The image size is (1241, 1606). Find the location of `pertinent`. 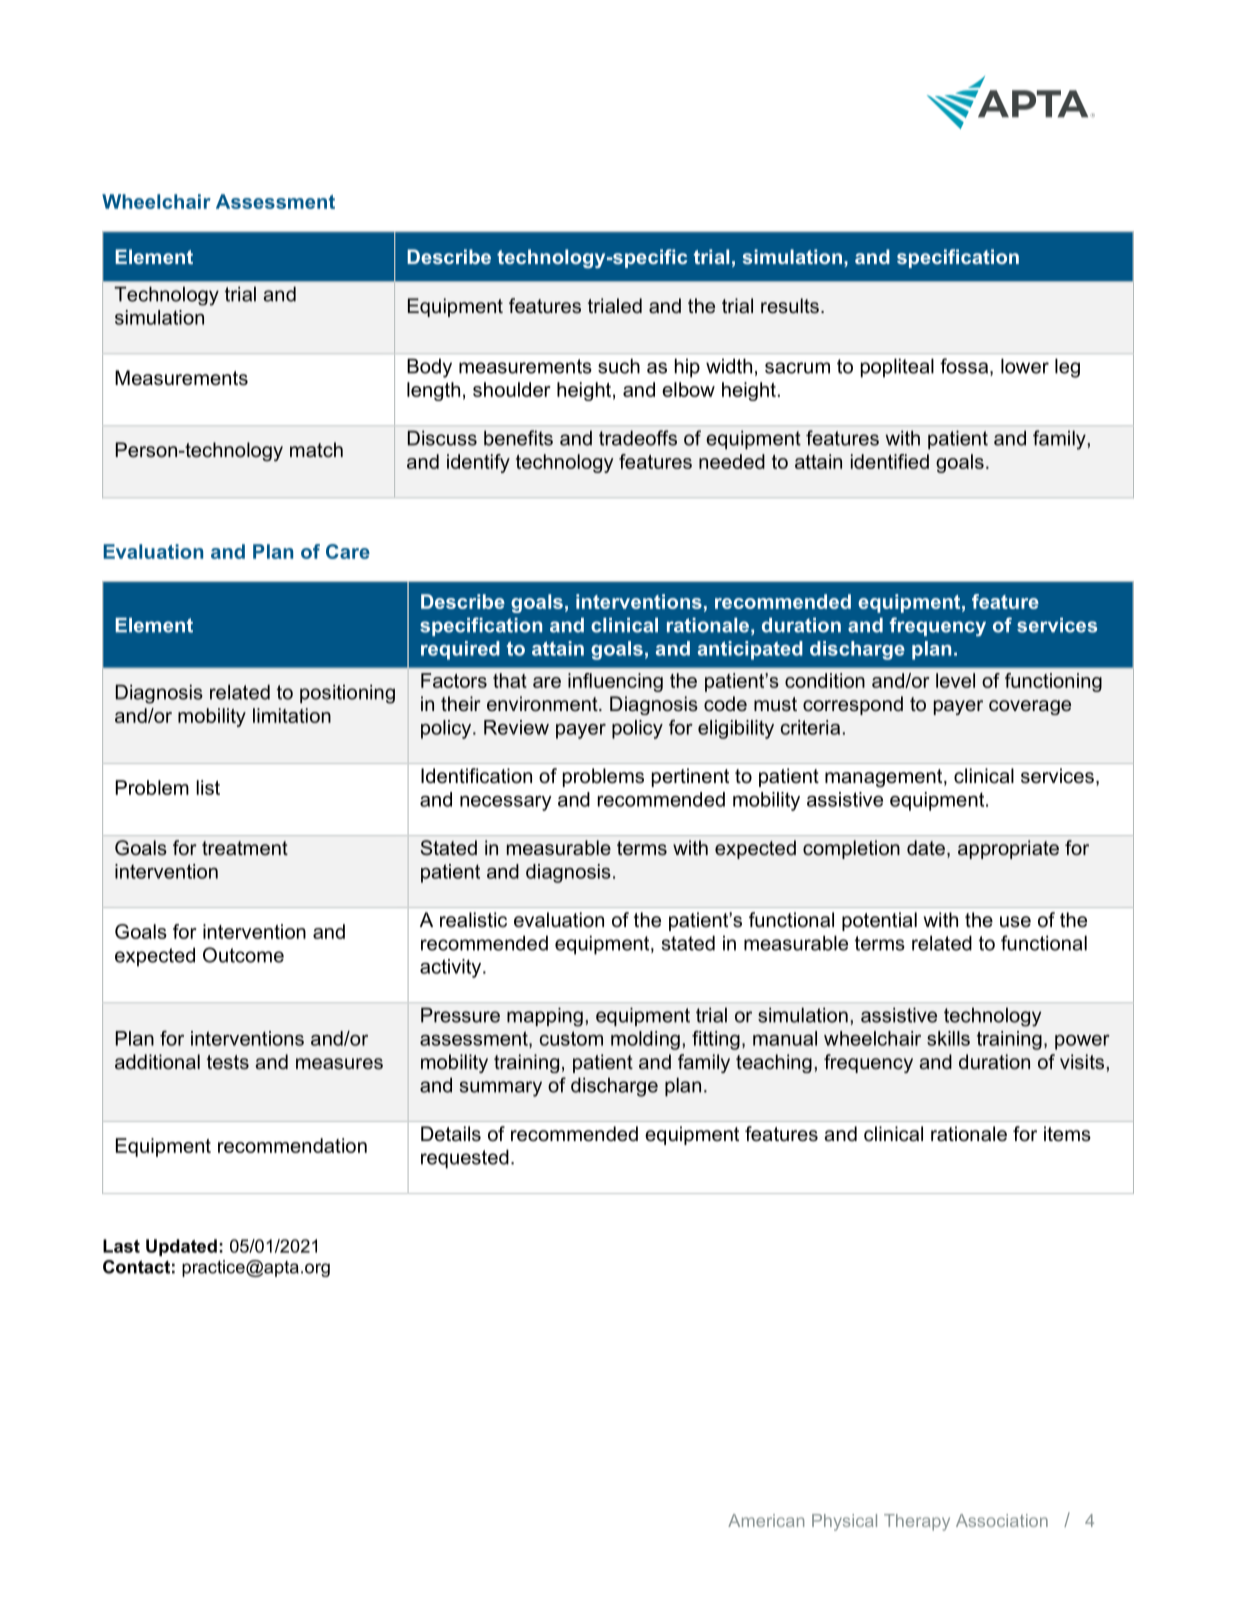

pertinent is located at coordinates (690, 777).
